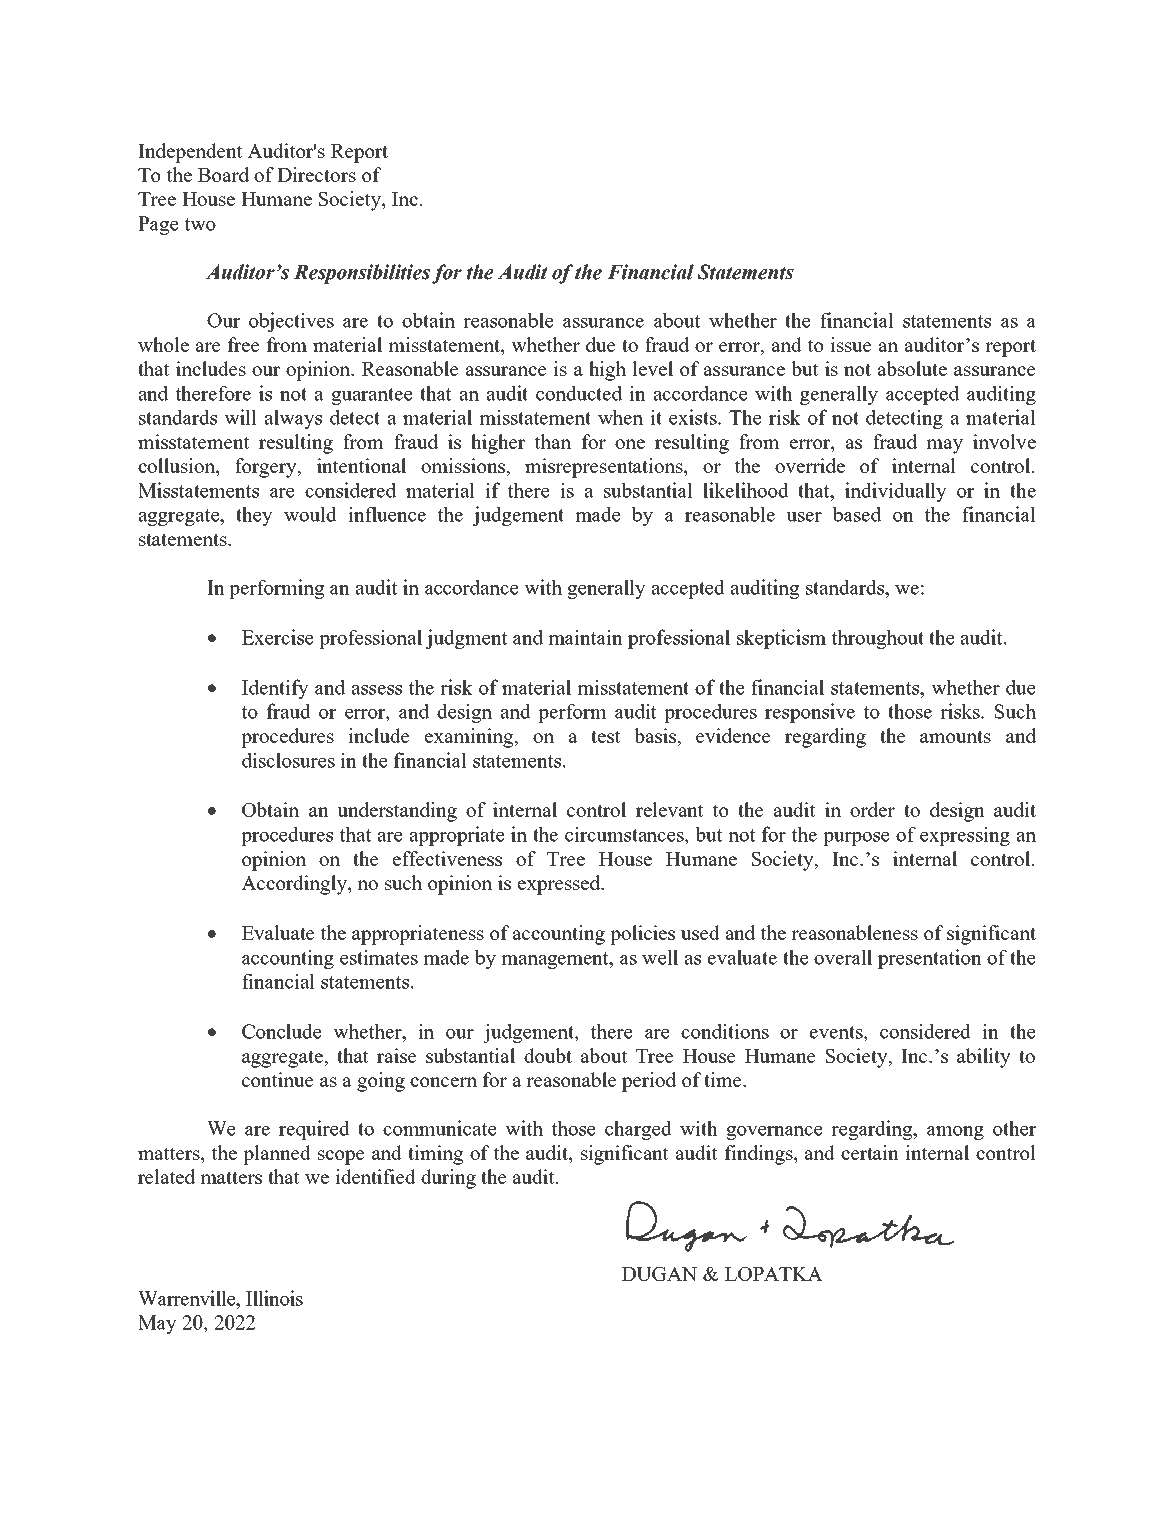 The width and height of the image is (1174, 1519). What do you see at coordinates (659, 1274) in the image?
I see `DUGAN` at bounding box center [659, 1274].
